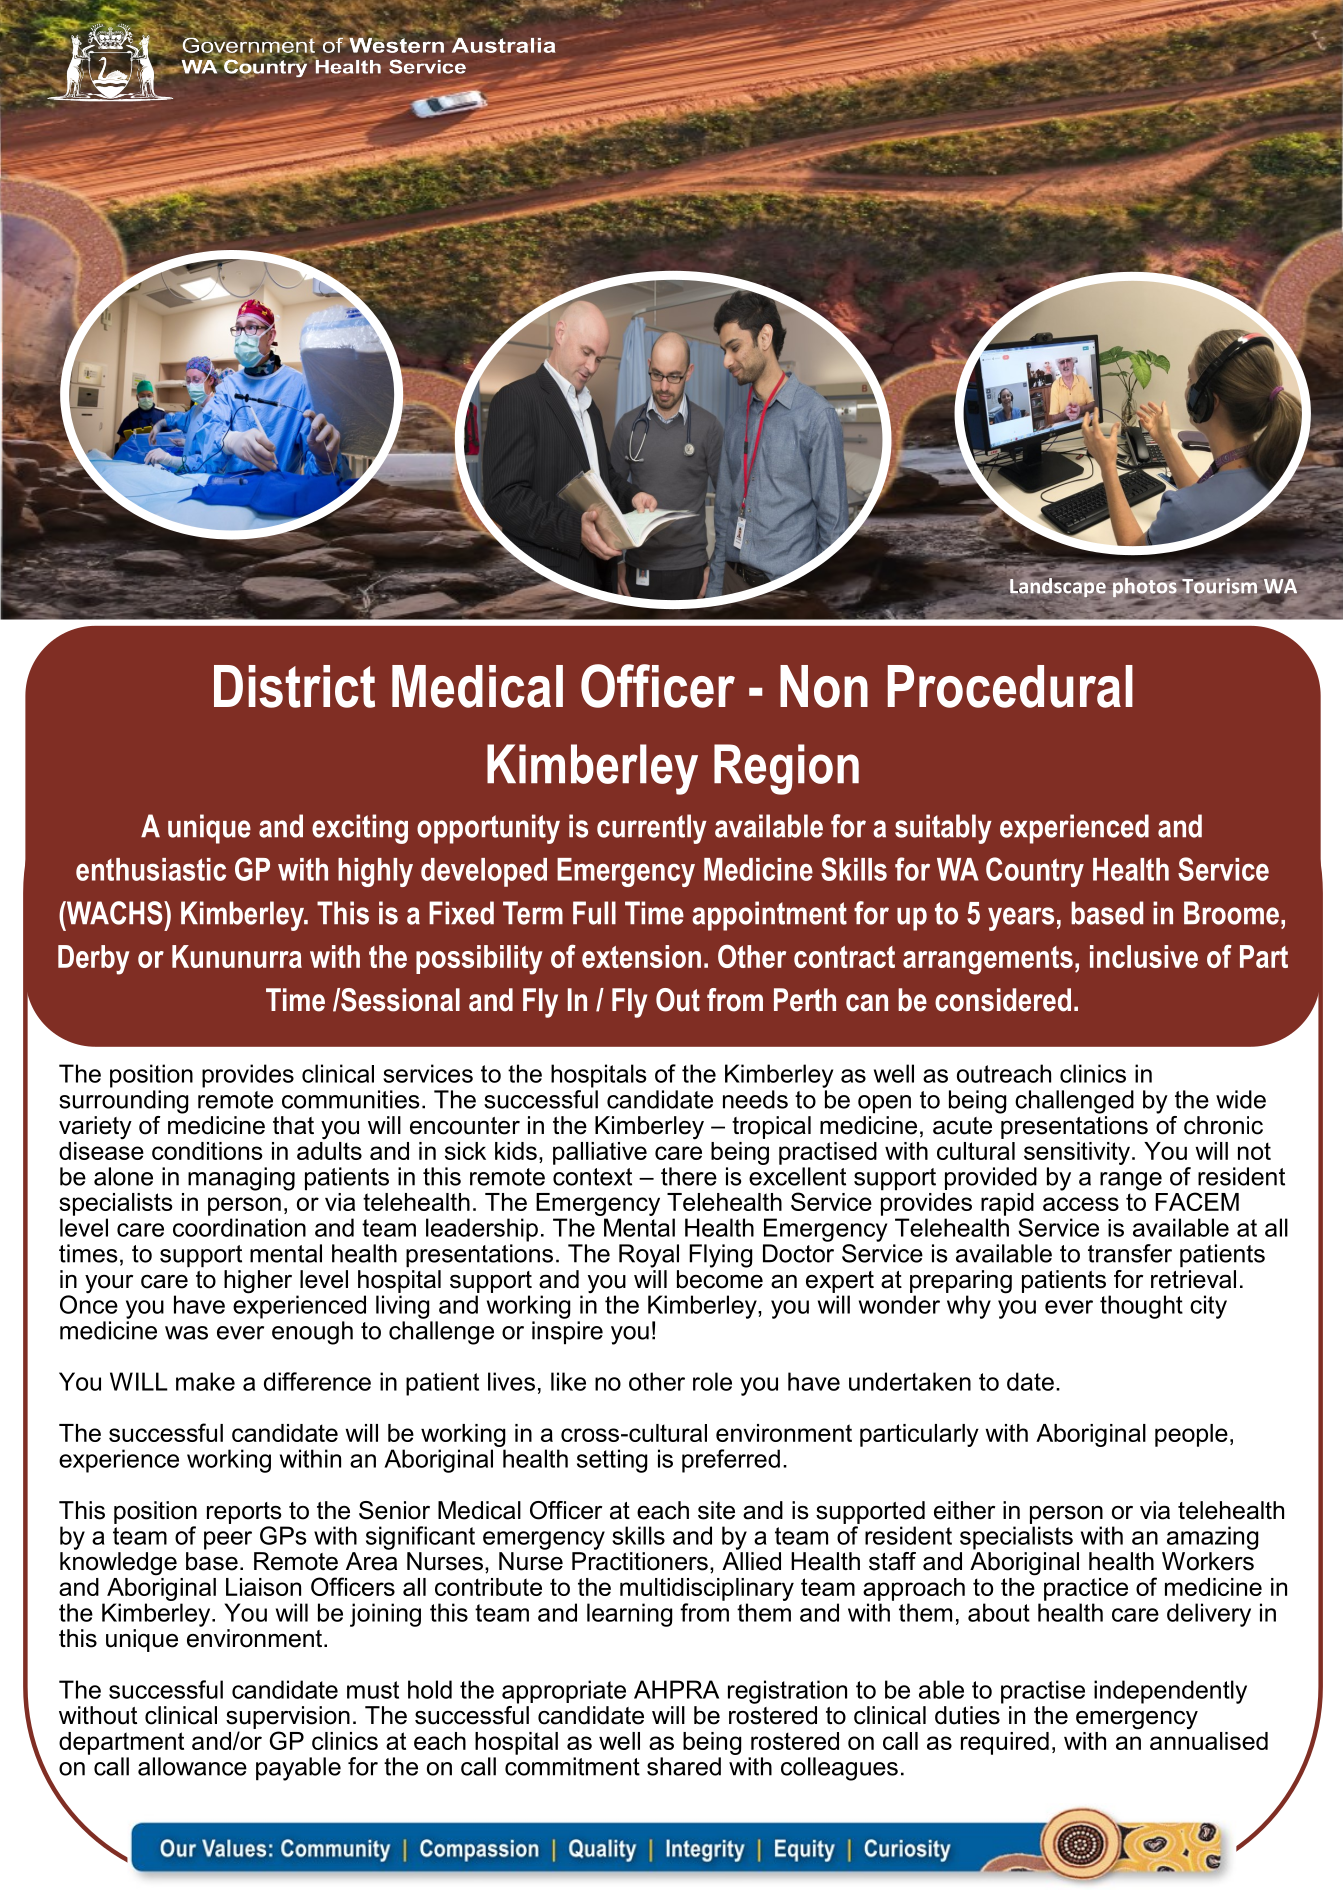  What do you see at coordinates (712, 1381) in the screenshot?
I see `role` at bounding box center [712, 1381].
